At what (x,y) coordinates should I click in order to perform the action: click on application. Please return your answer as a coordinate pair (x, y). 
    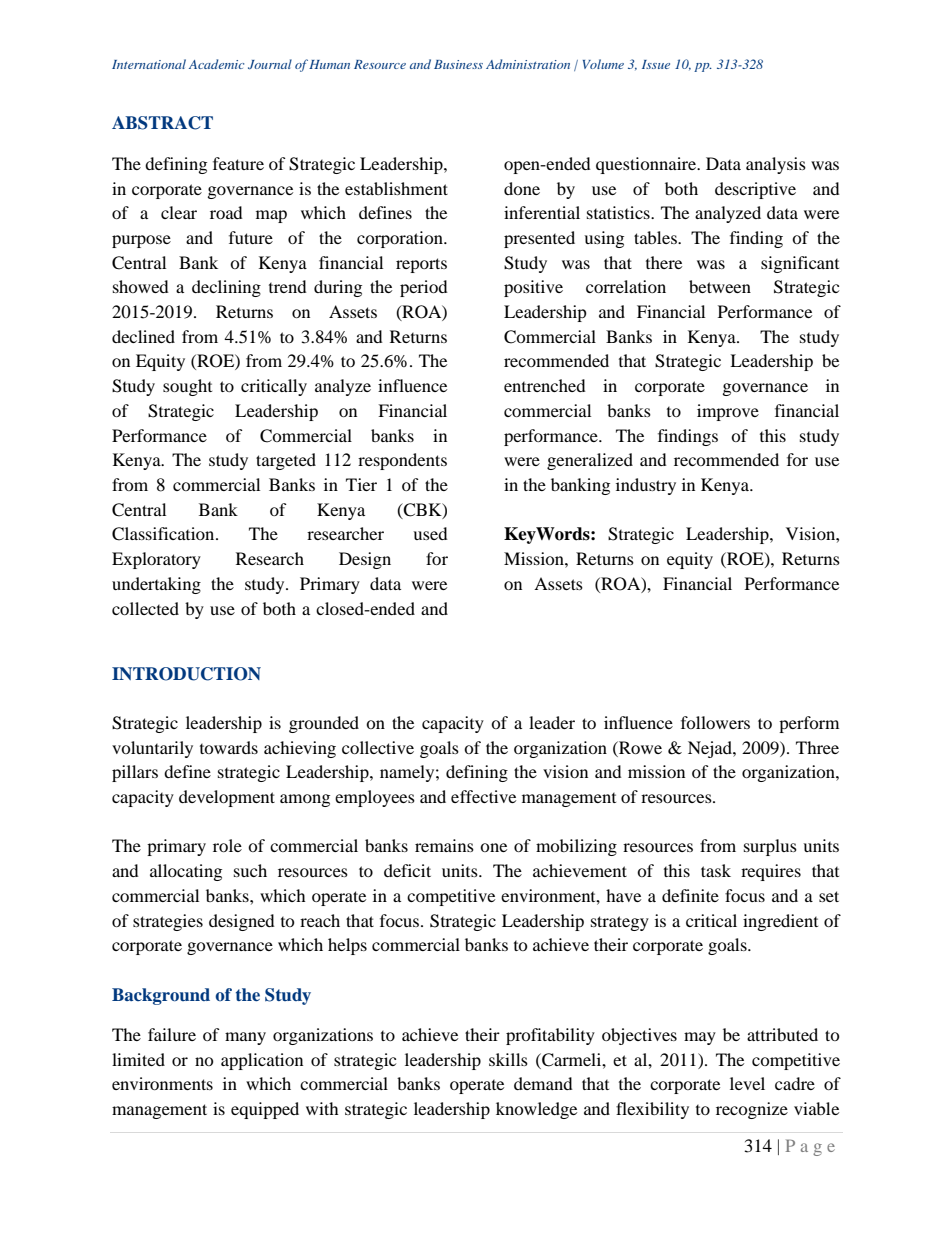
    Looking at the image, I should click on (262, 1061).
